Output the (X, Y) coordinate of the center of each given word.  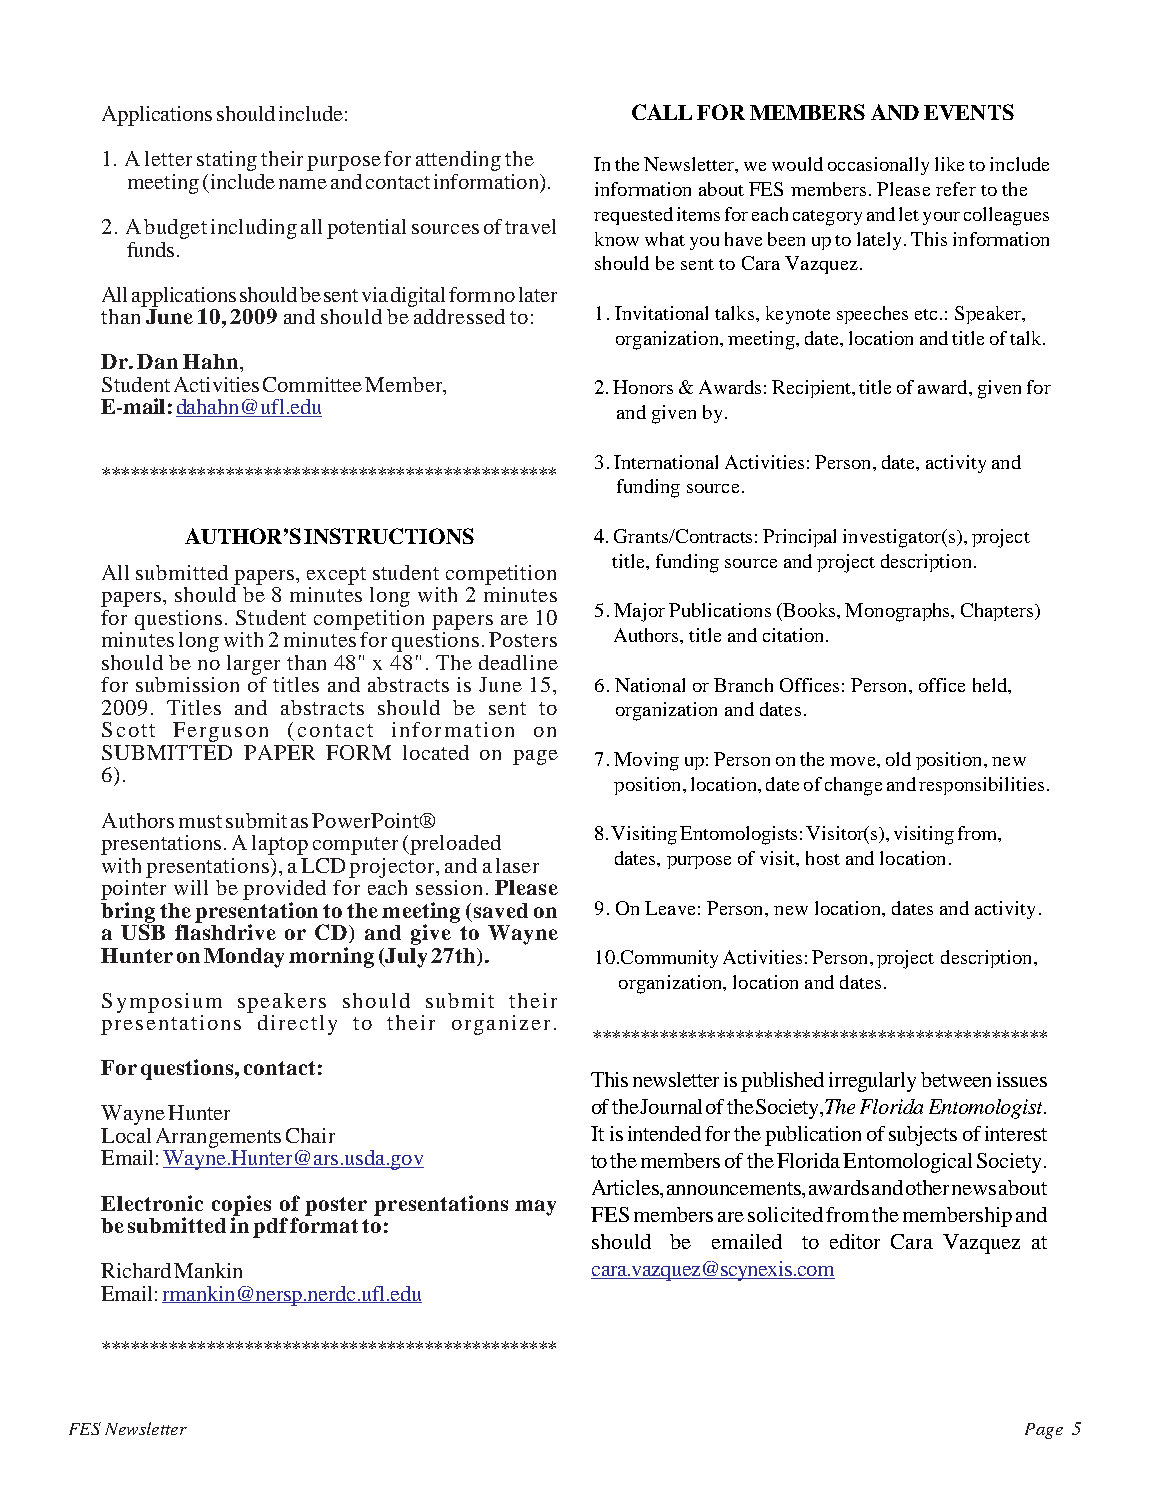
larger (253, 665)
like (949, 164)
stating (227, 161)
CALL (662, 112)
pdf (270, 1227)
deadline (518, 662)
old (898, 759)
